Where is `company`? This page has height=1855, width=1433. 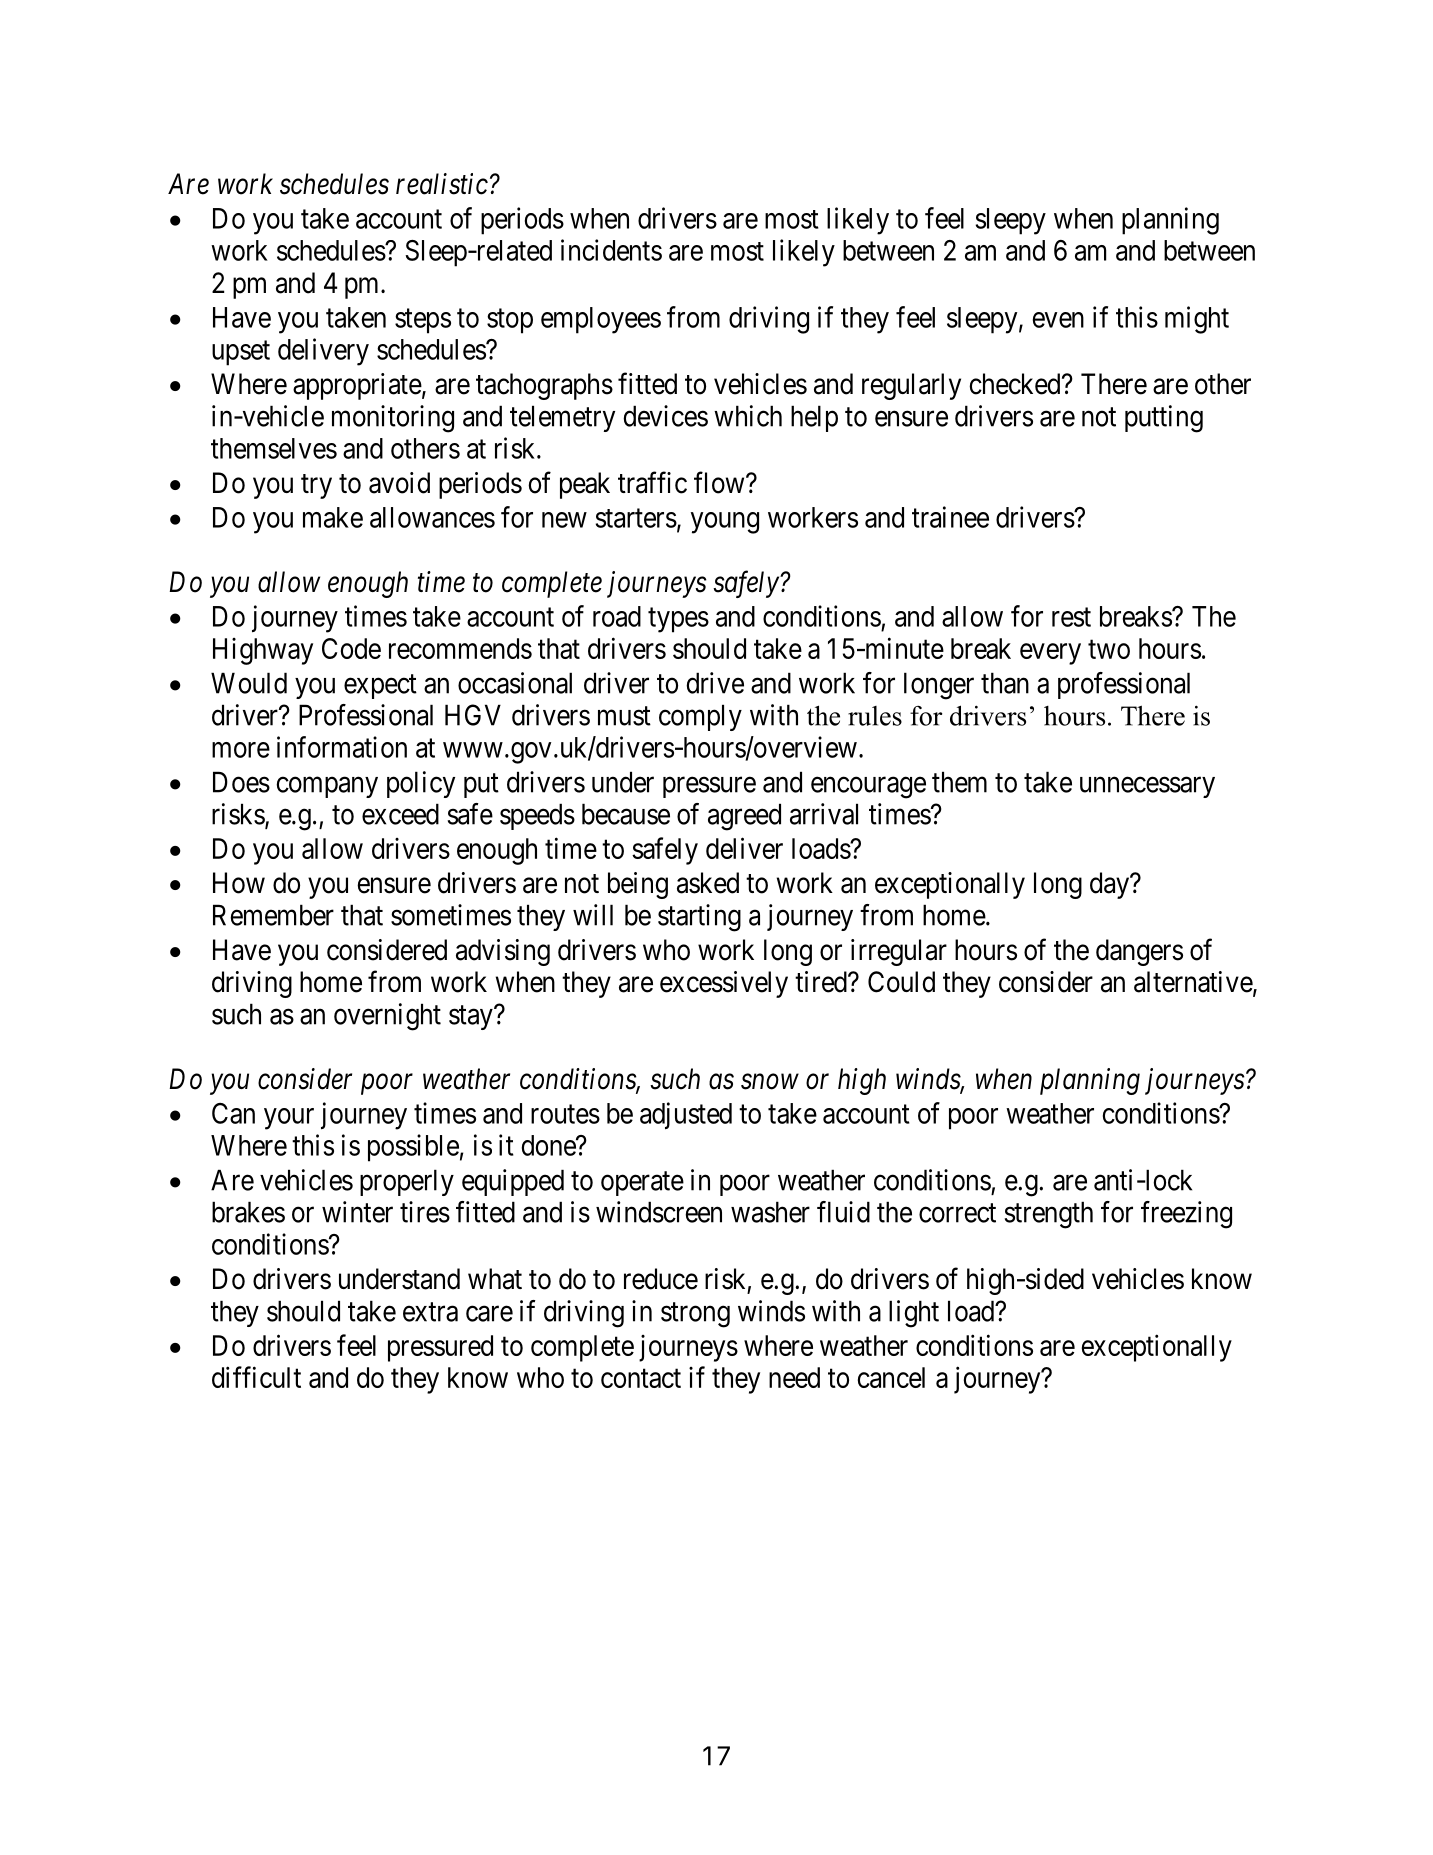 company is located at coordinates (327, 787).
